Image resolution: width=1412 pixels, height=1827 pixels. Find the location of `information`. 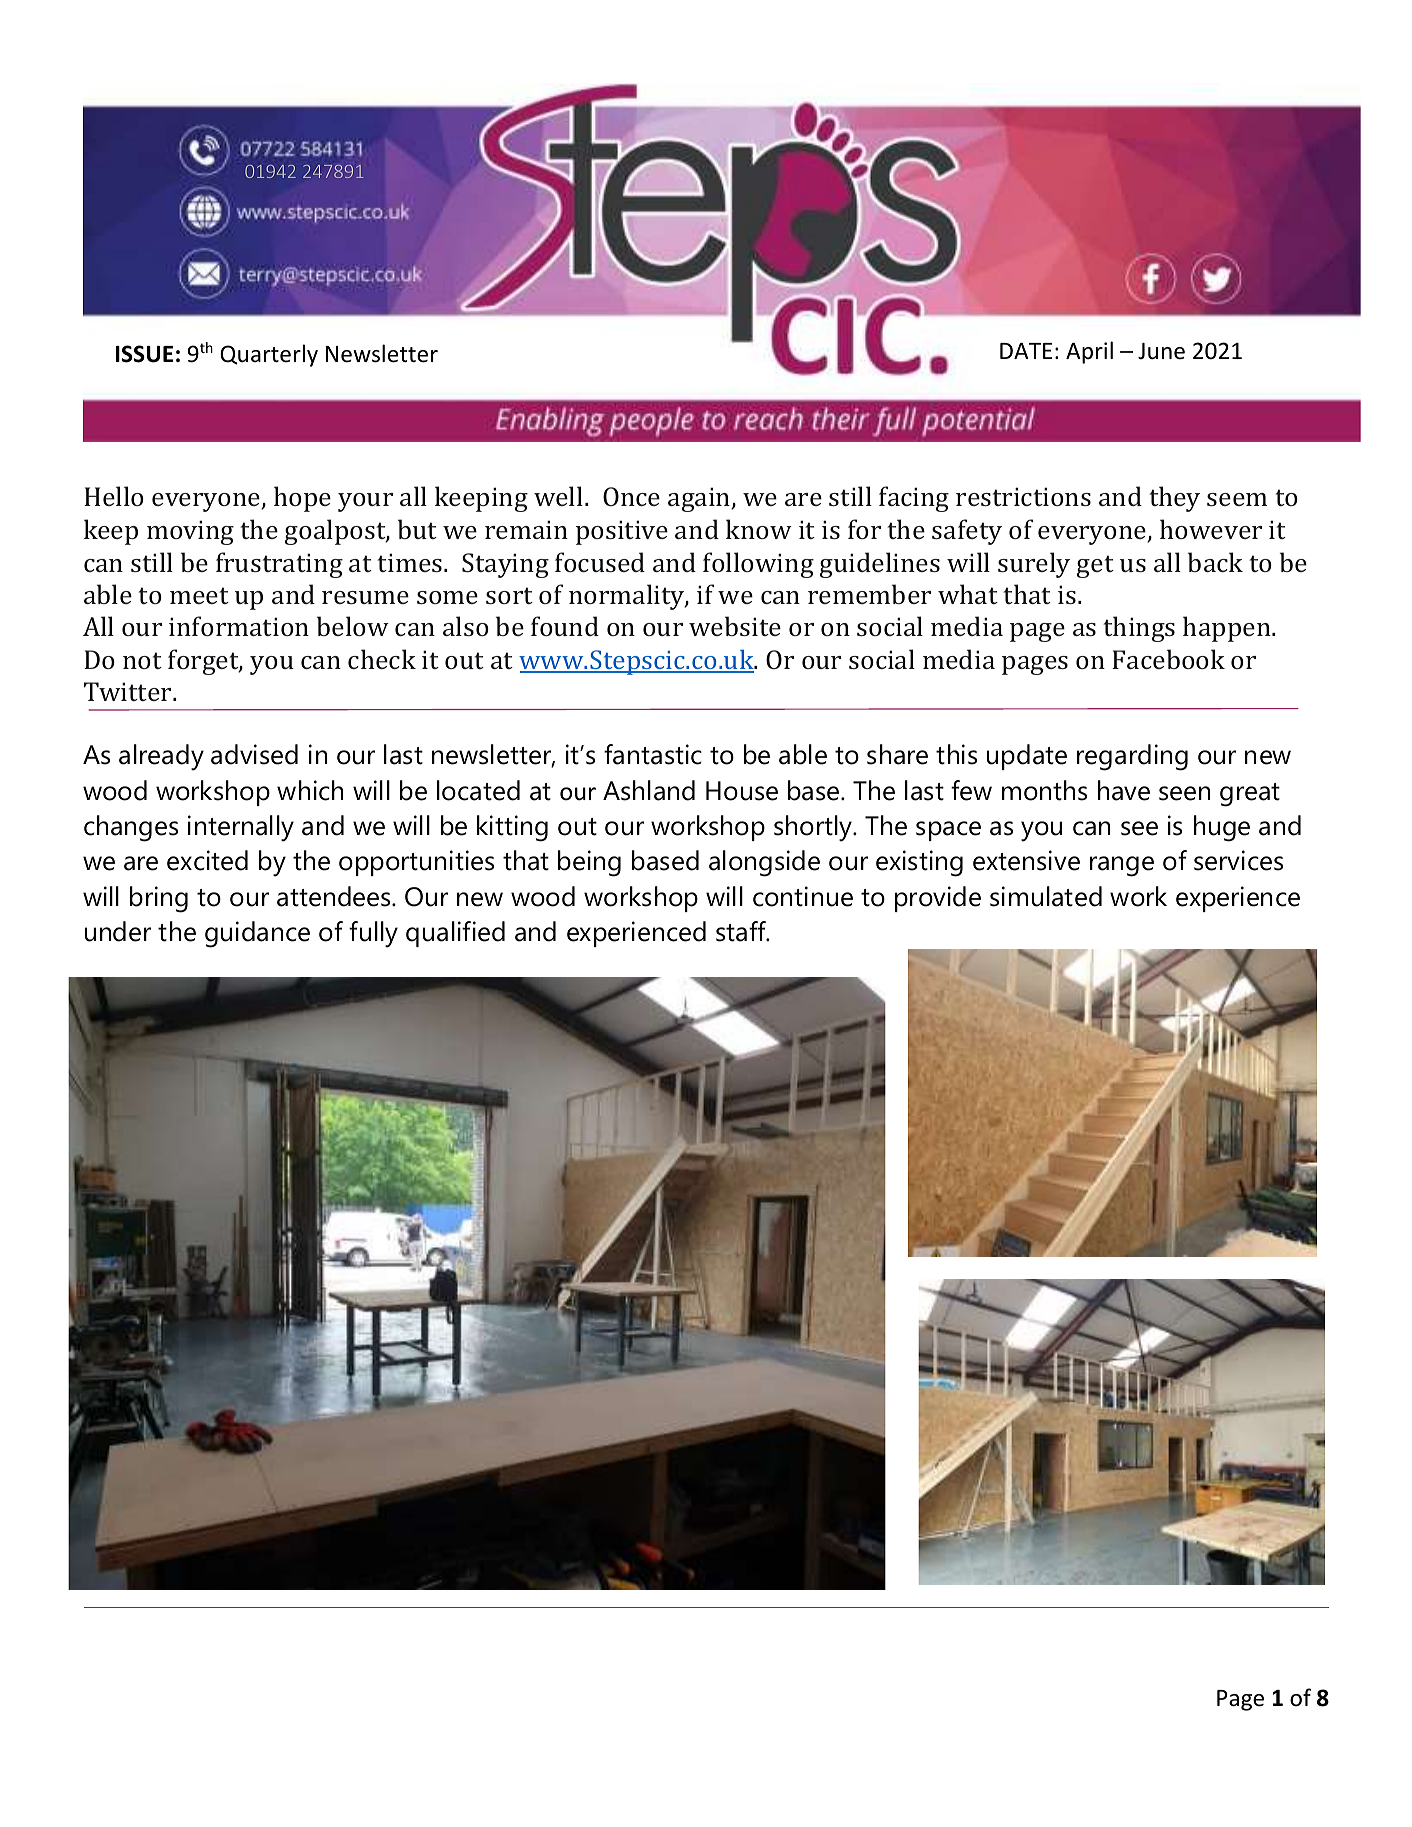

information is located at coordinates (239, 626).
